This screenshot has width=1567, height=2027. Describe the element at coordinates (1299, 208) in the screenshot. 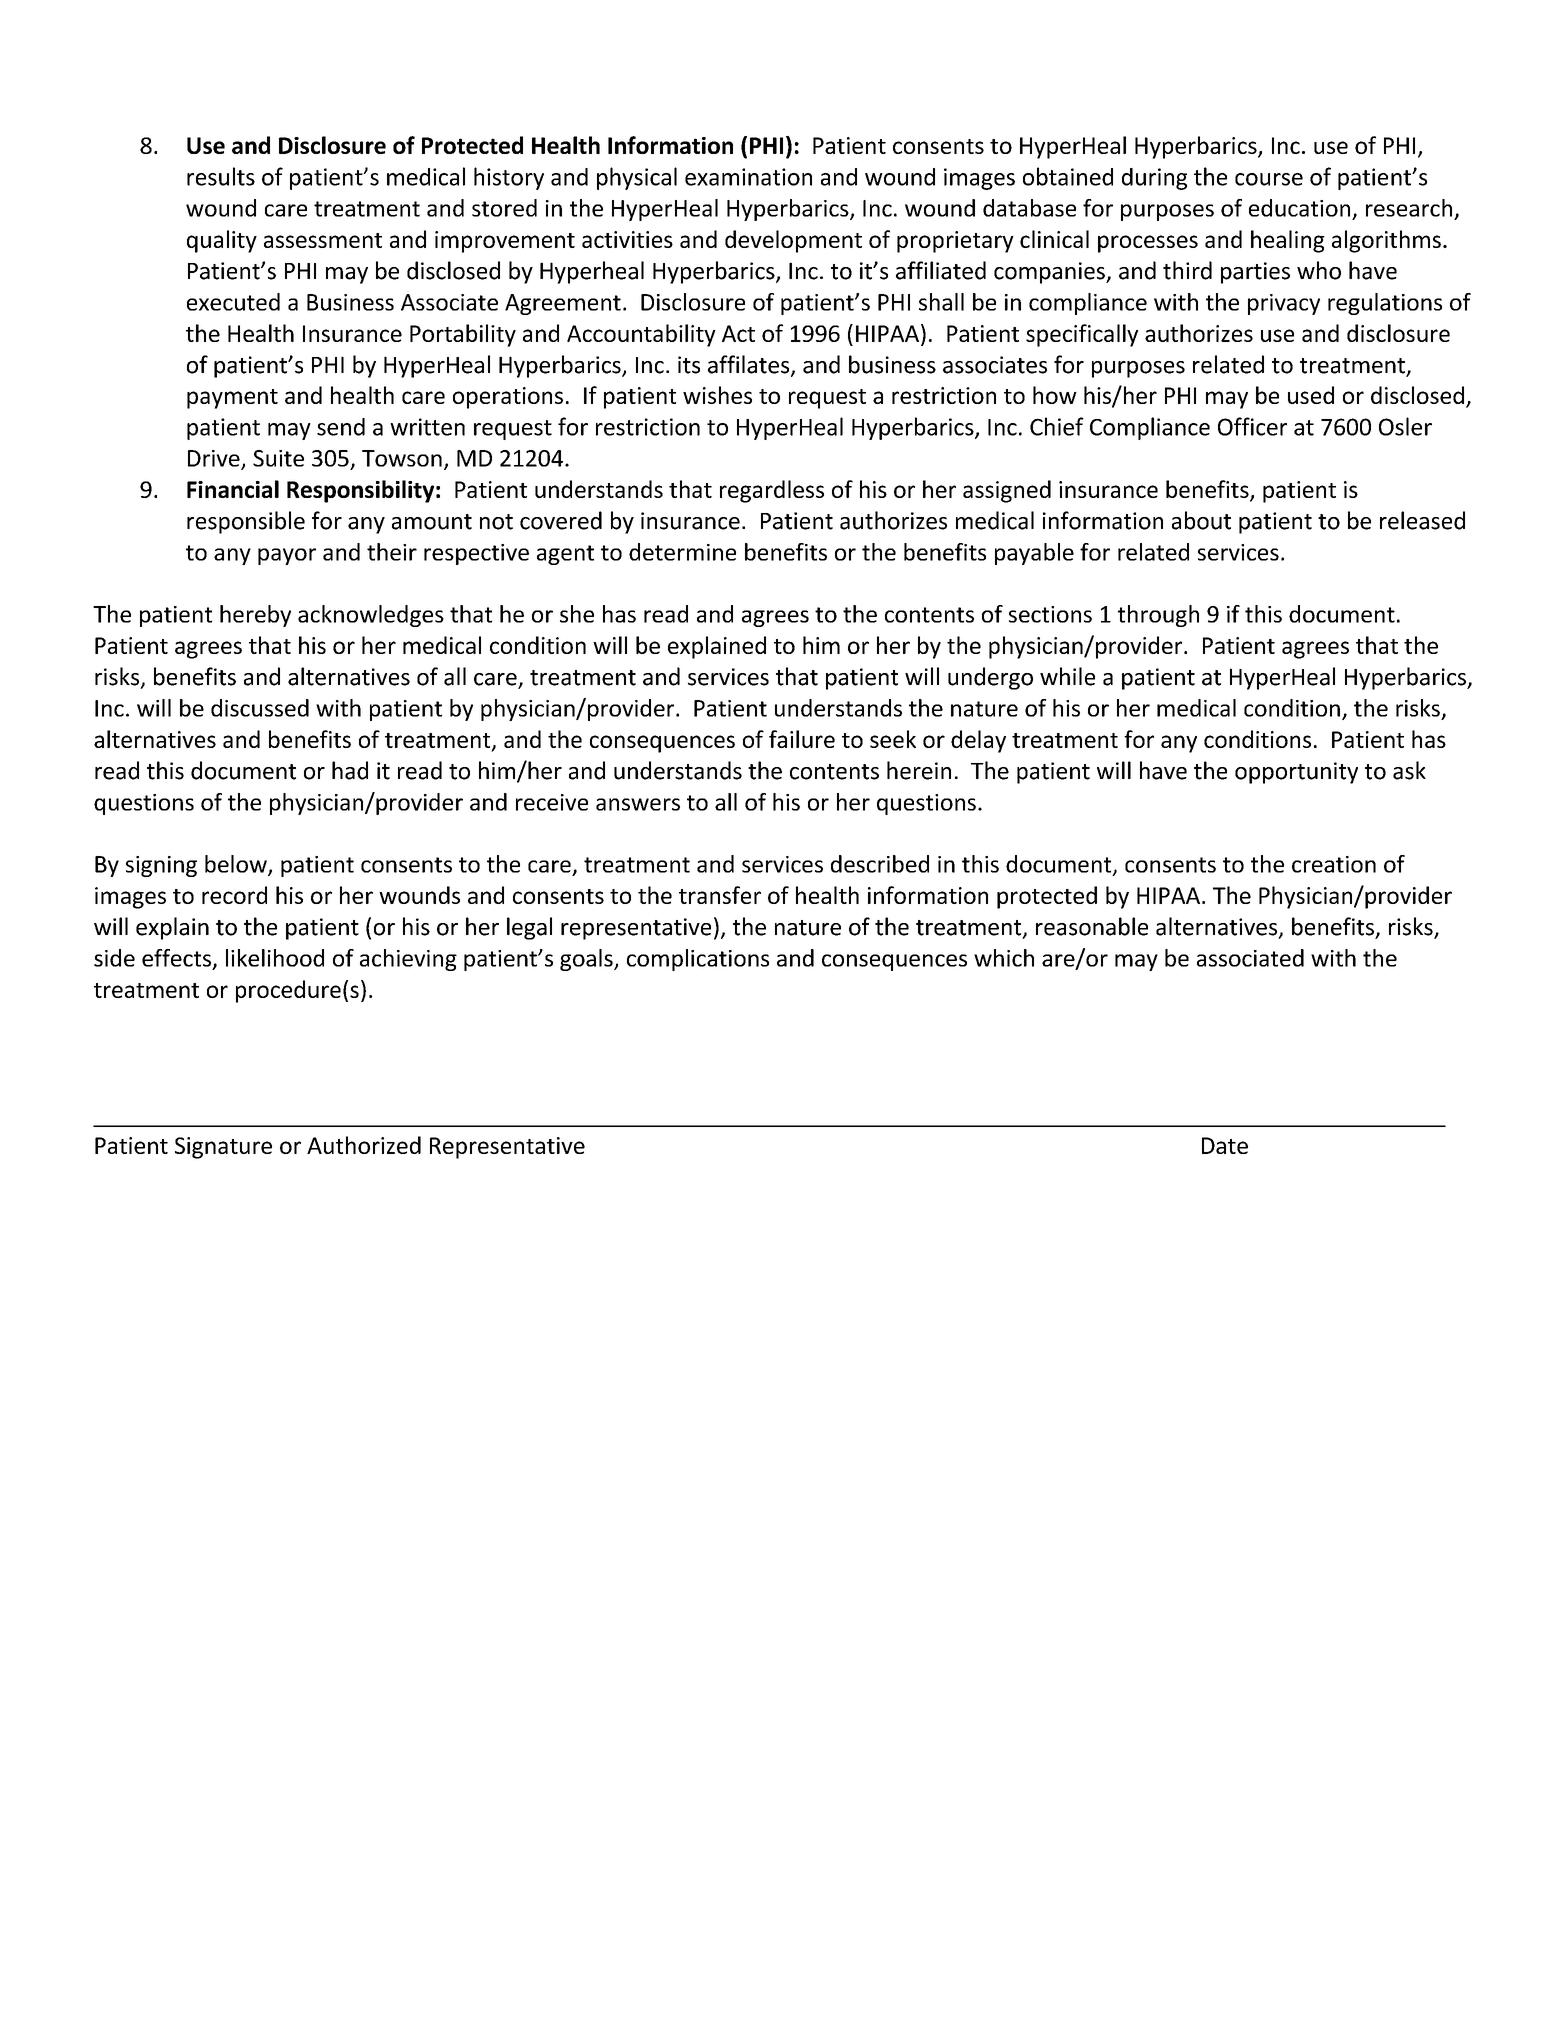

I see `education` at that location.
